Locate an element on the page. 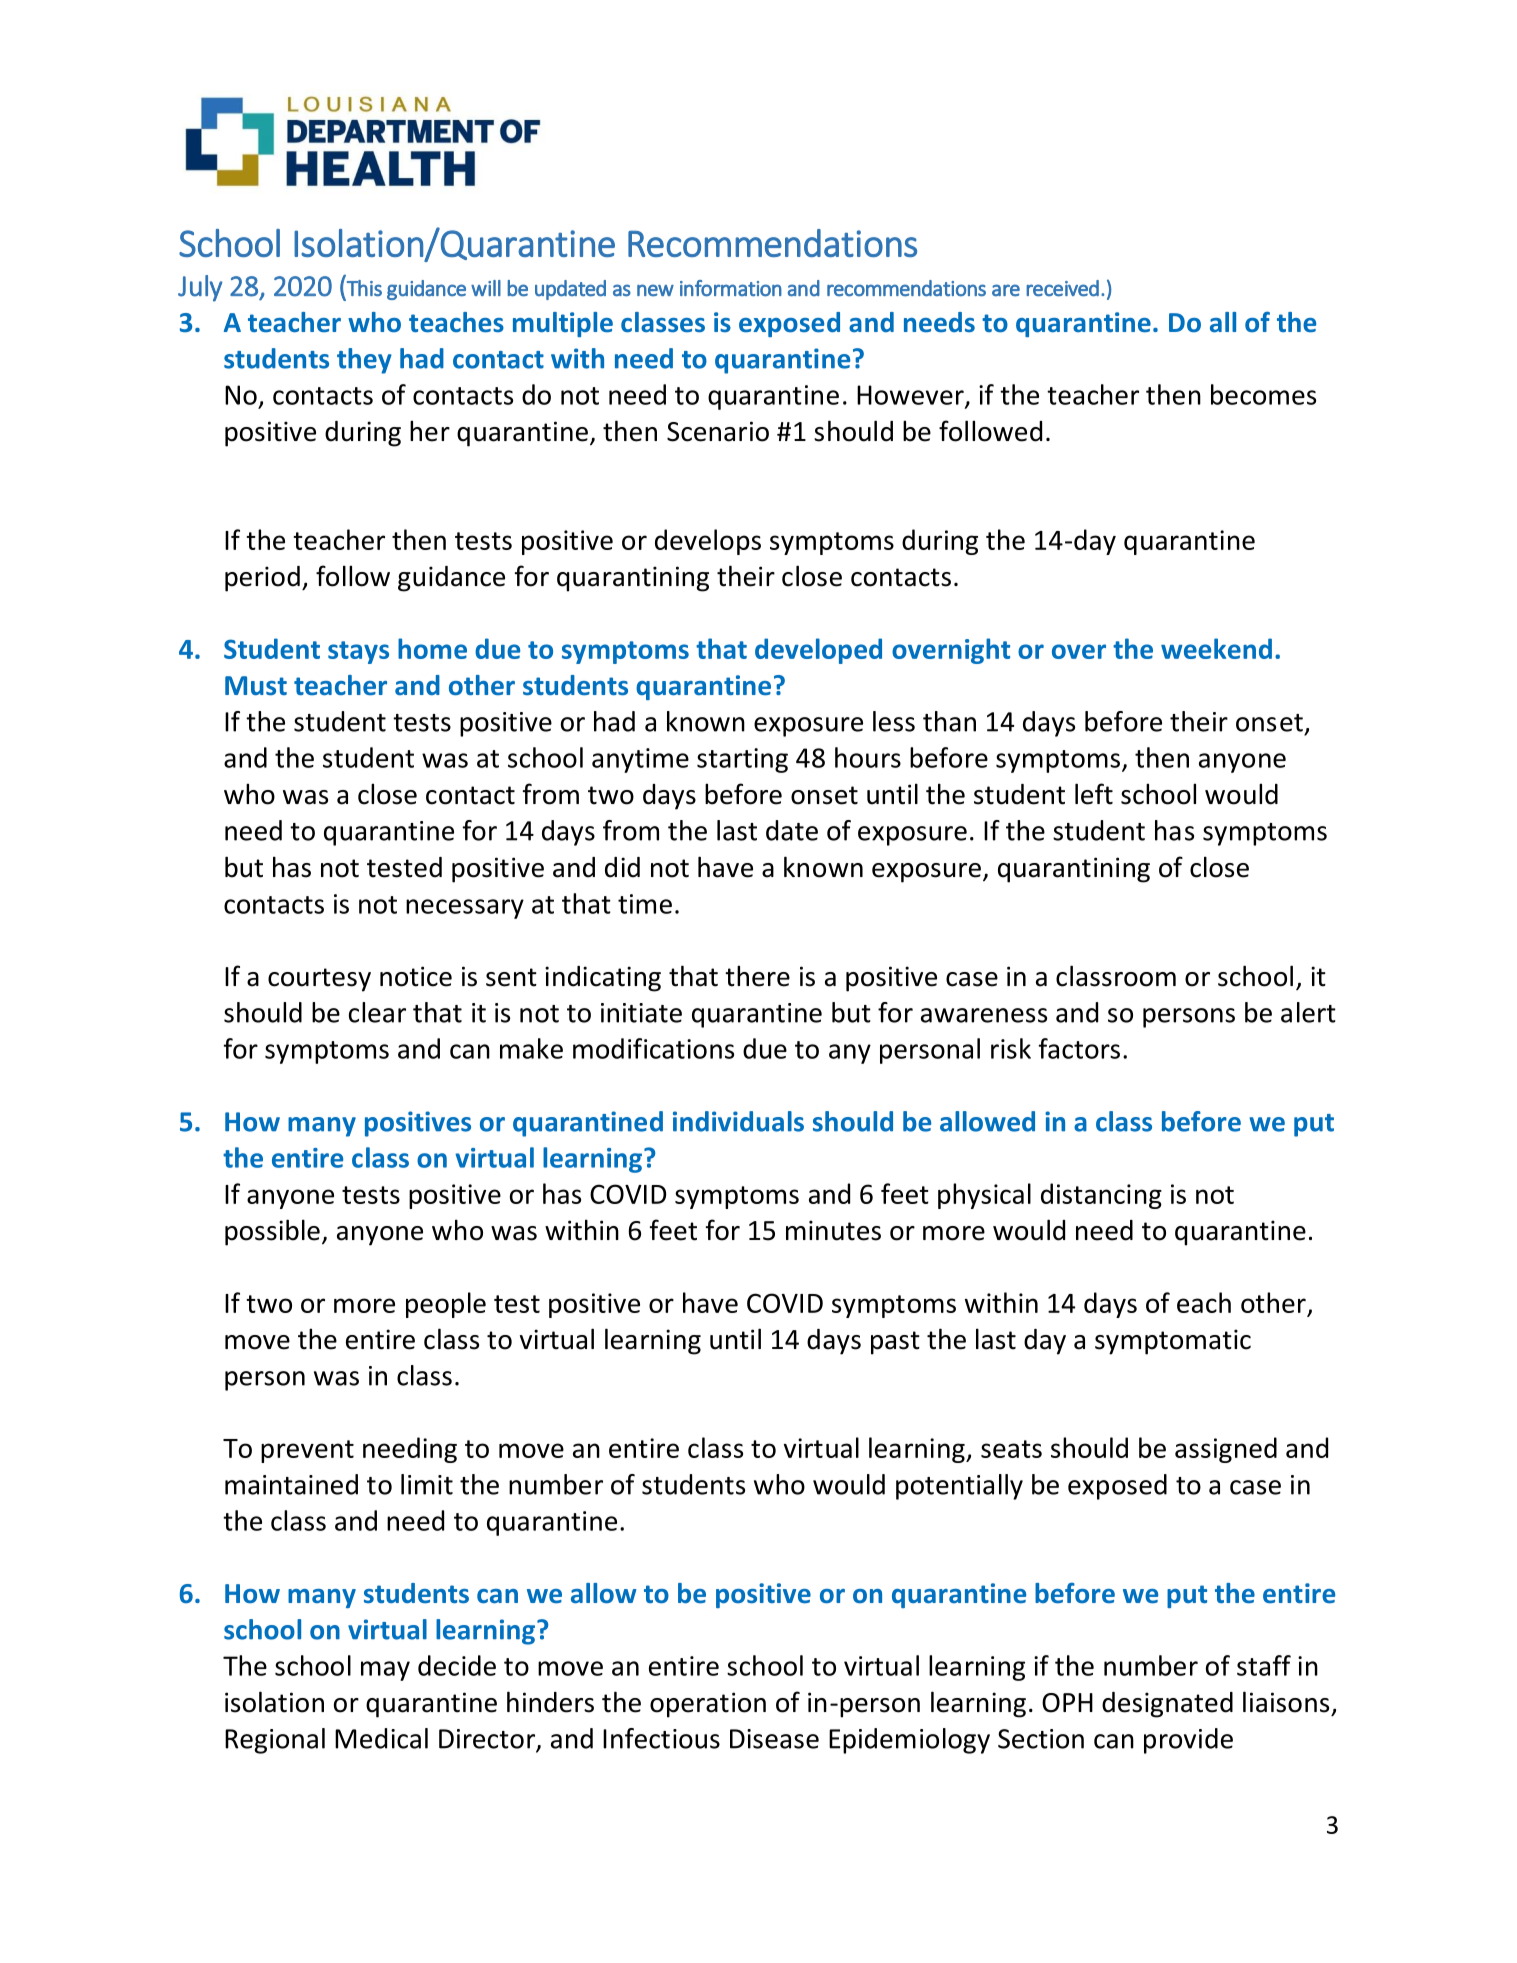 This image has height=1963, width=1517. distancing is located at coordinates (1101, 1196).
